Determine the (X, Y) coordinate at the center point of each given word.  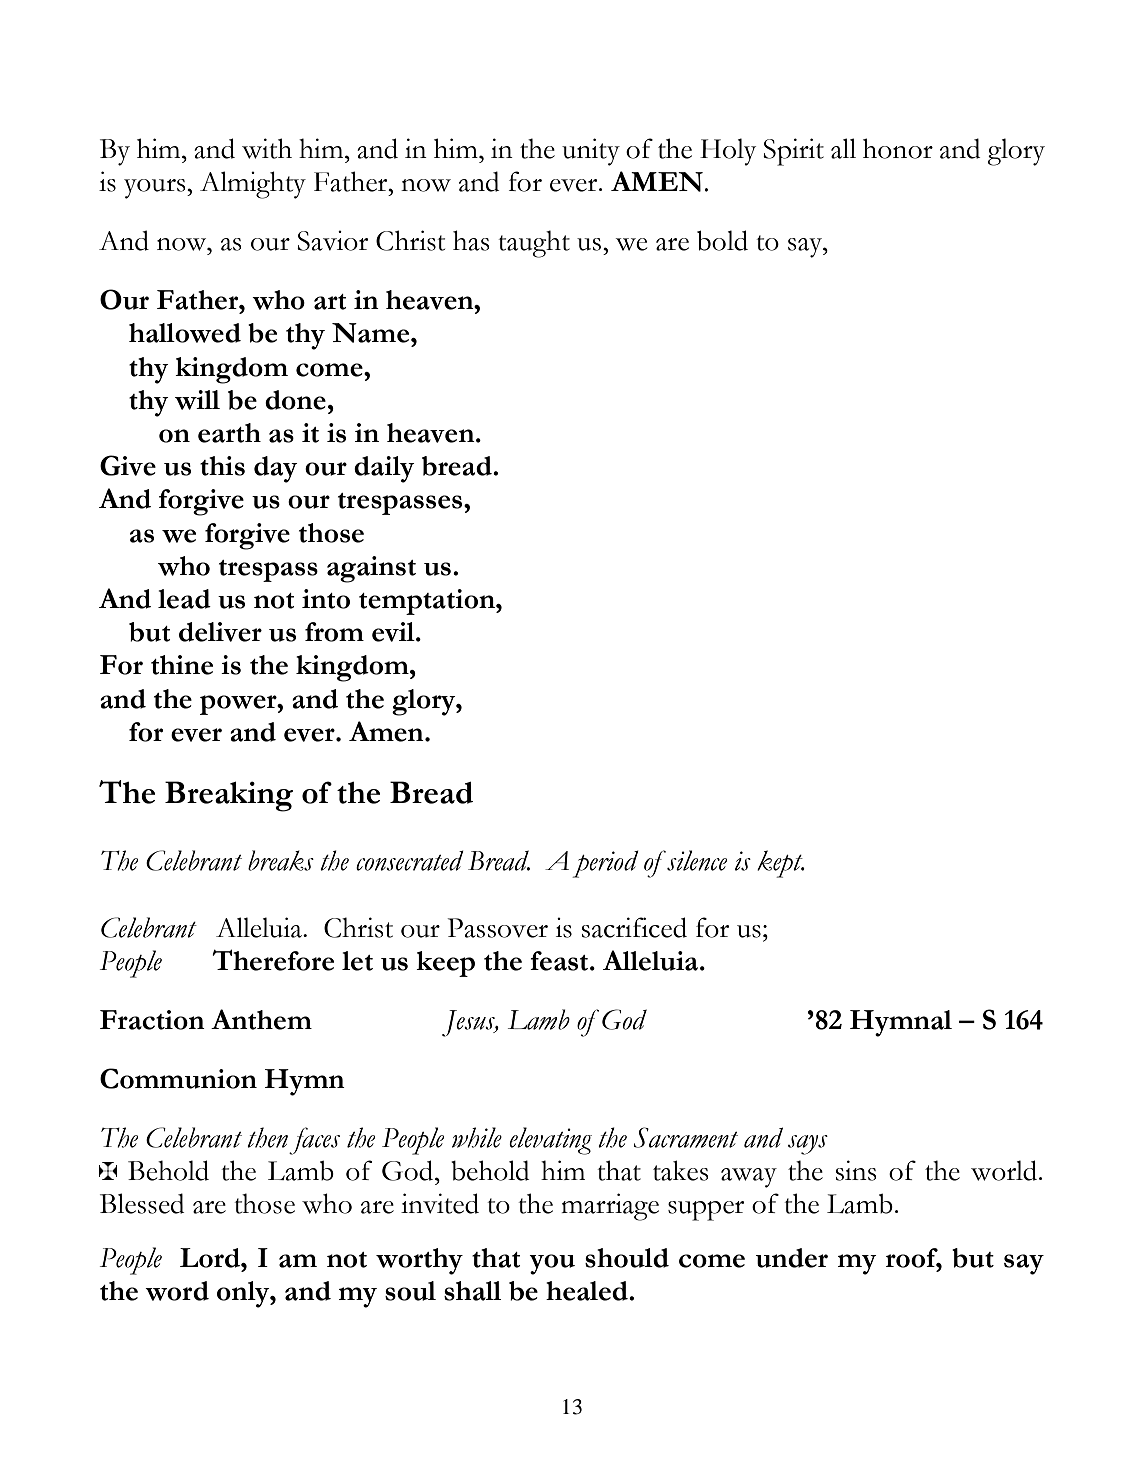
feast (560, 961)
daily (384, 469)
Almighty (253, 185)
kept (781, 864)
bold (722, 240)
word (177, 1291)
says (808, 1145)
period (605, 864)
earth (229, 433)
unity (591, 152)
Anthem (261, 1019)
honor (898, 148)
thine (182, 665)
